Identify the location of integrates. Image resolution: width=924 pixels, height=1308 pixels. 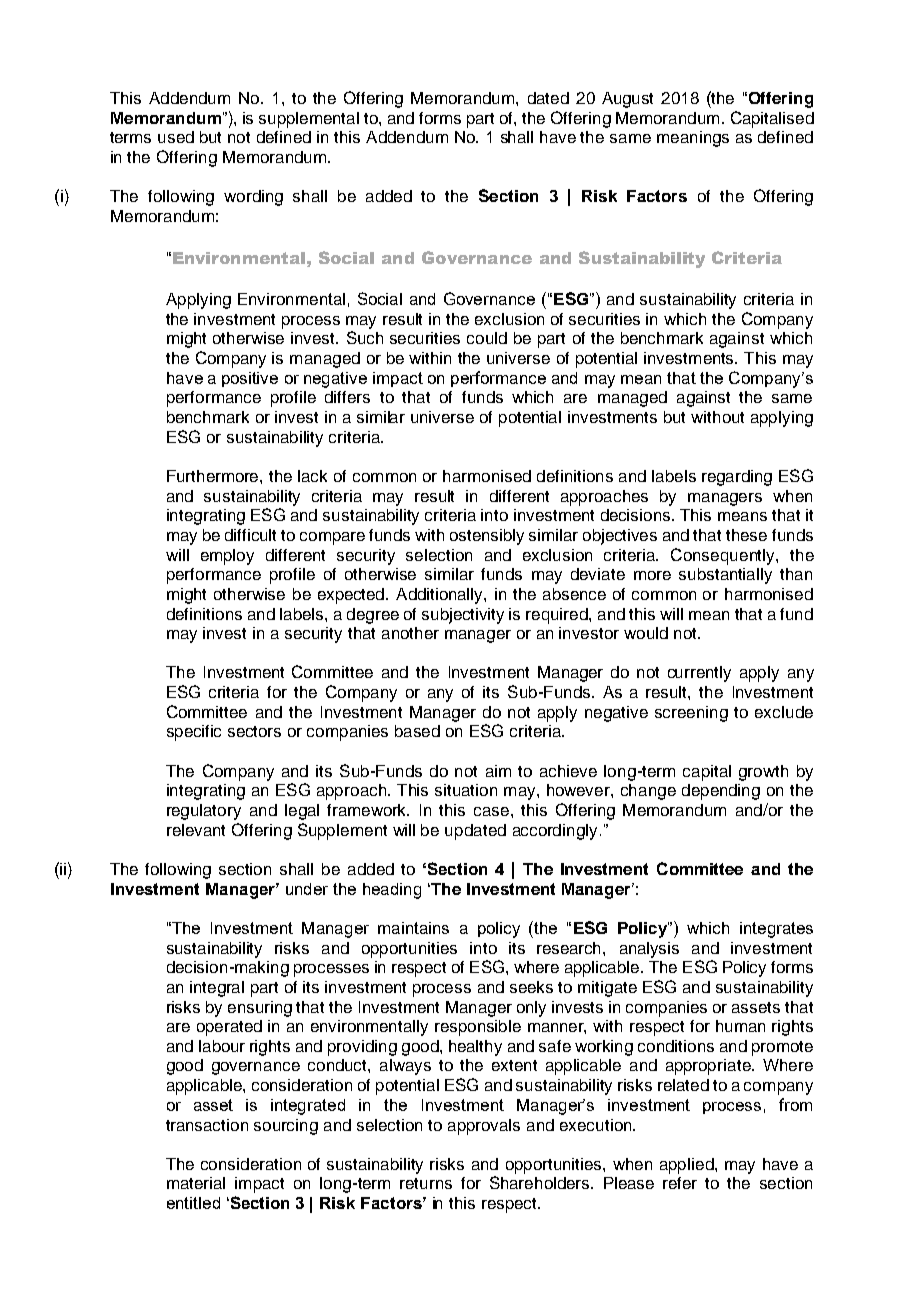
(776, 930).
